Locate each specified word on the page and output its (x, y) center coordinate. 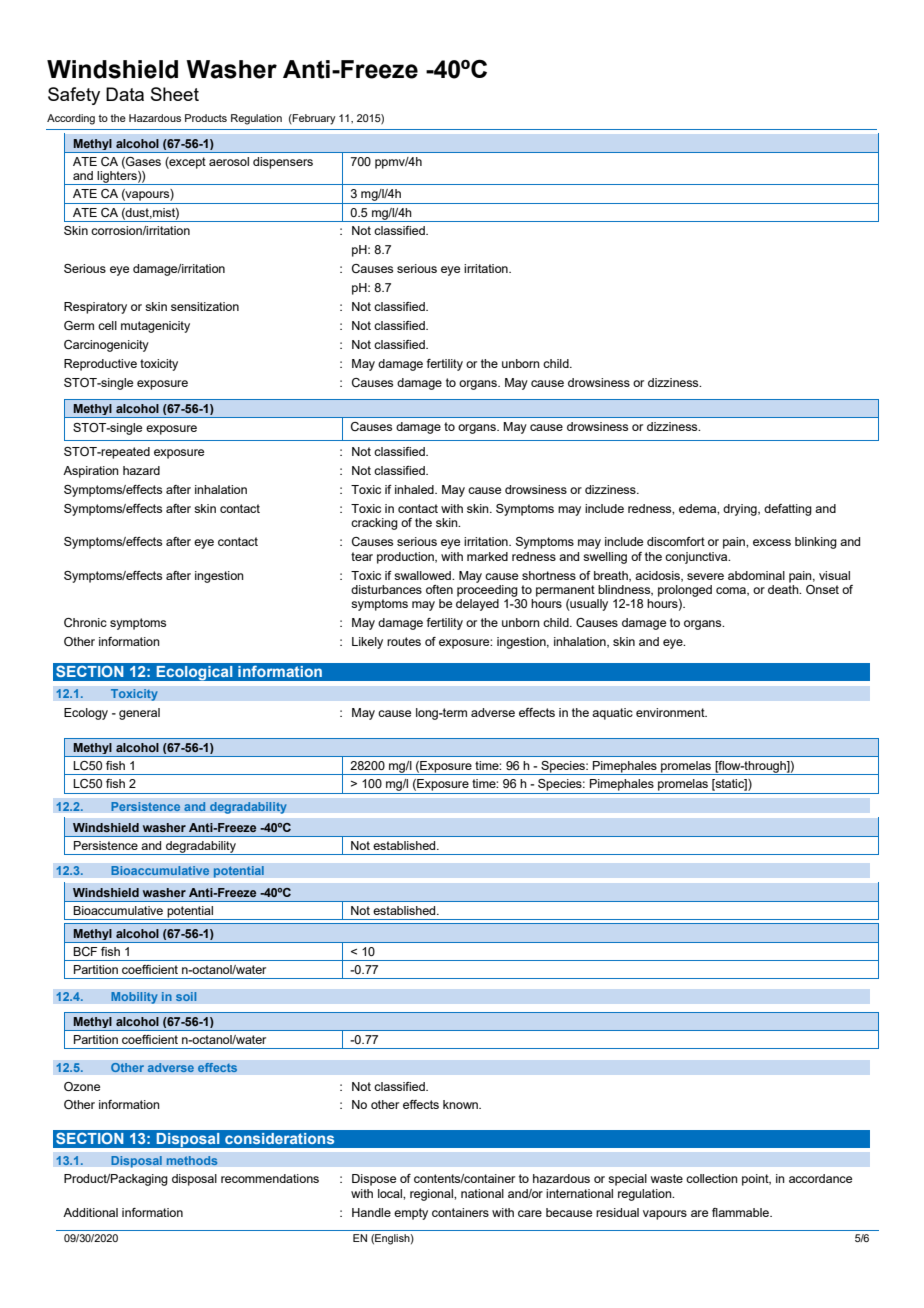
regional (432, 1195)
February (313, 119)
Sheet (175, 94)
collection (712, 1178)
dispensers (283, 163)
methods (192, 1161)
